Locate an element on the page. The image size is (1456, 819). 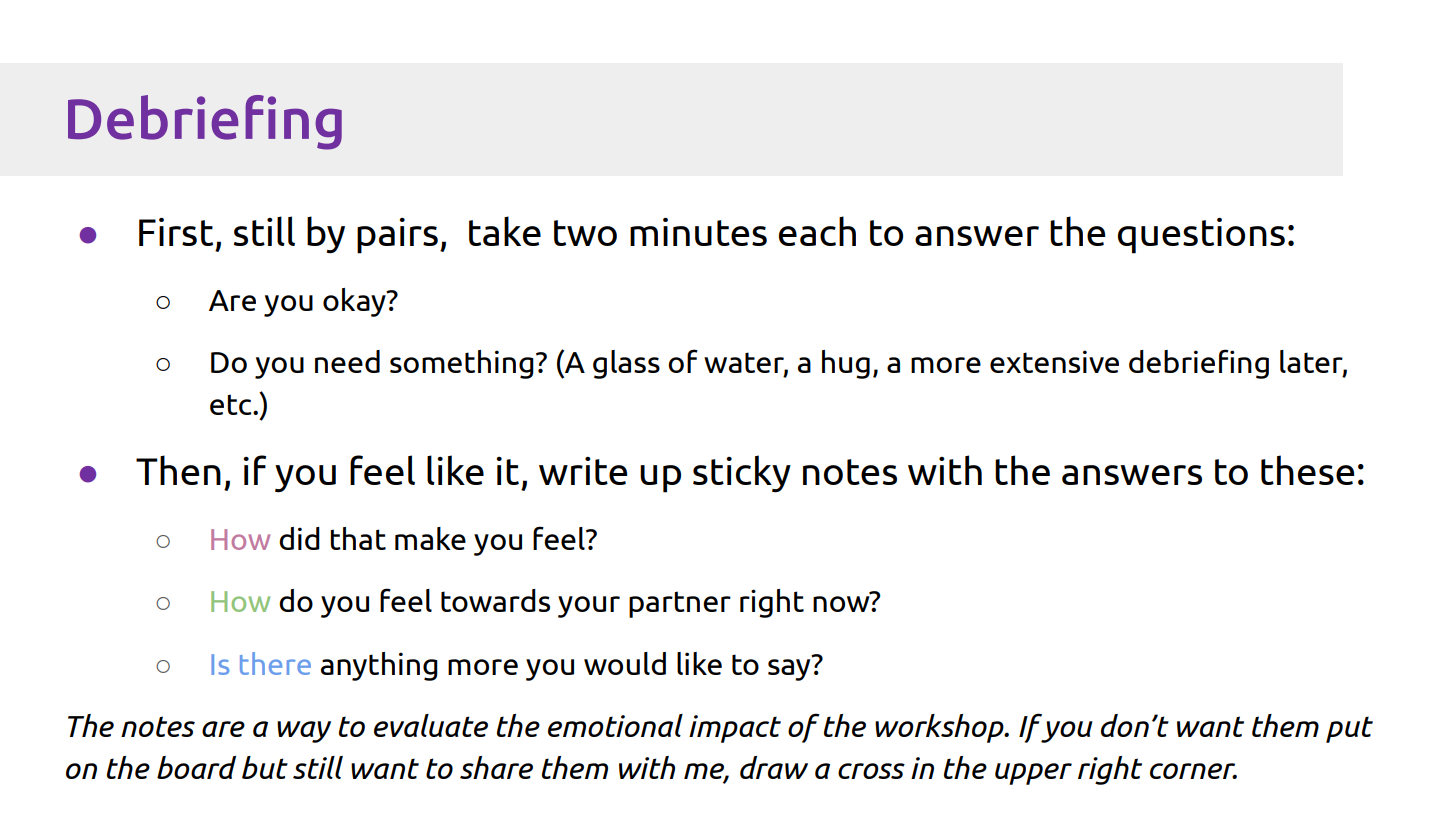
towards is located at coordinates (495, 600).
